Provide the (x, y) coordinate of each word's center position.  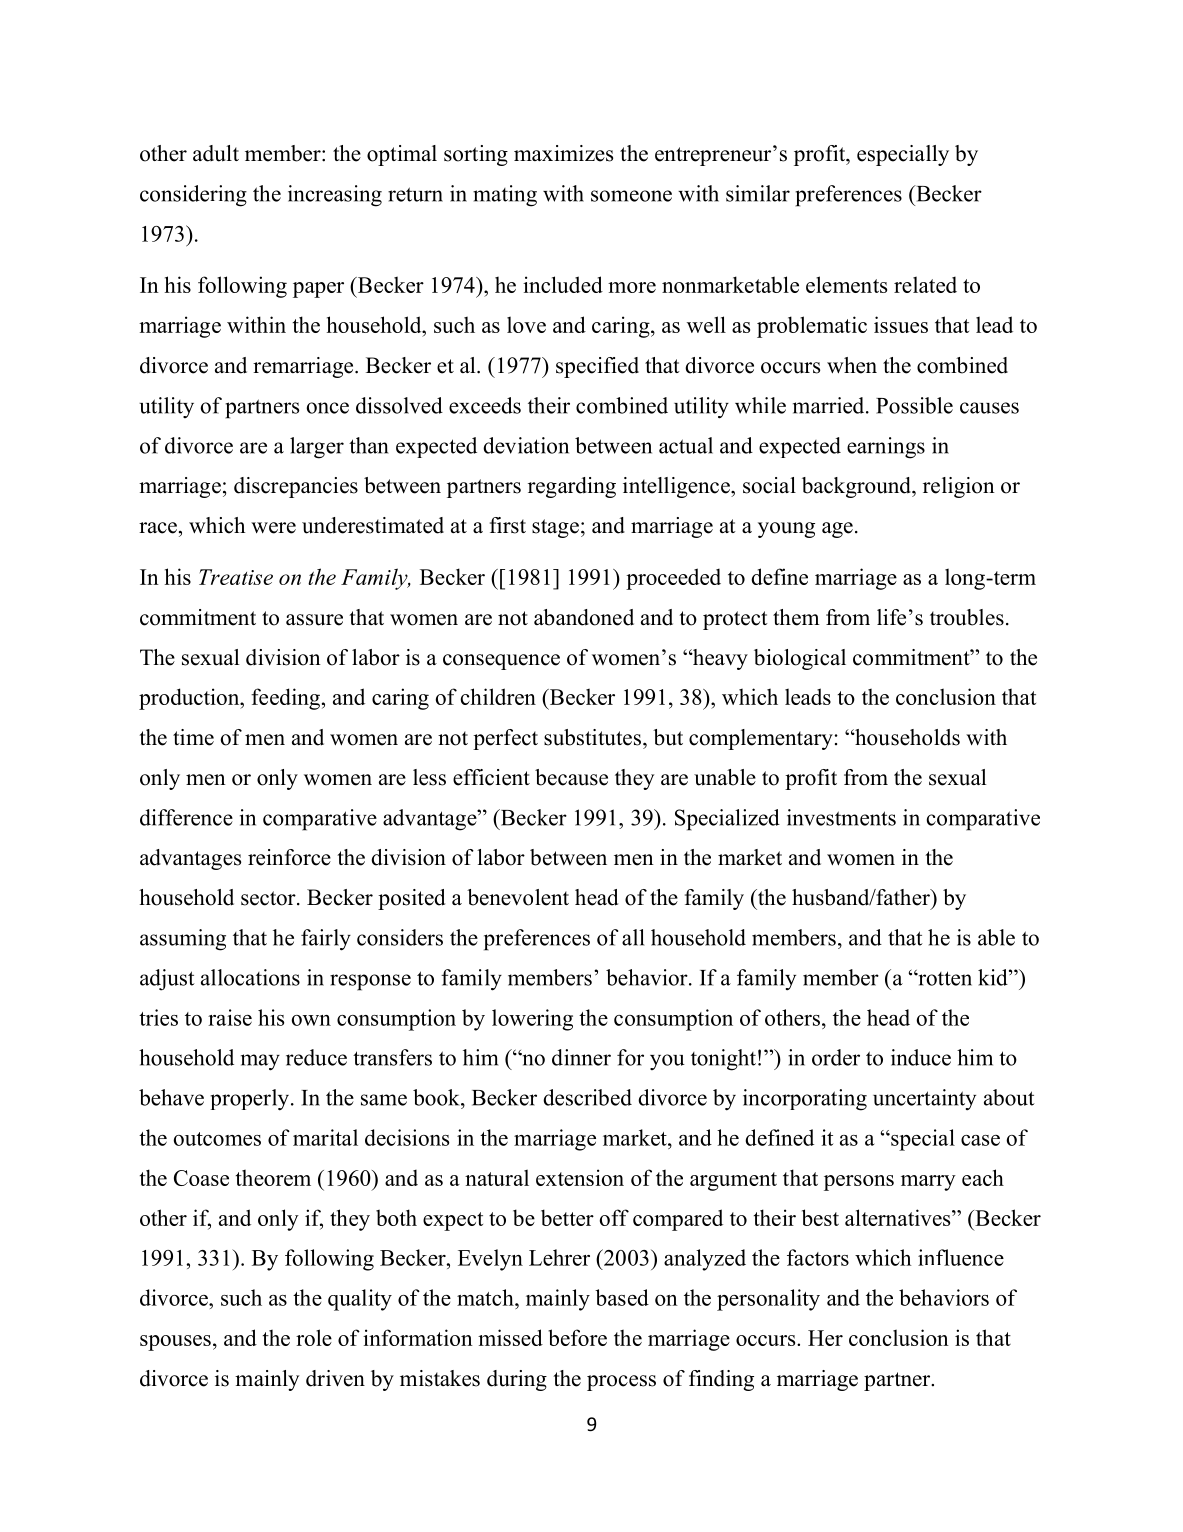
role (314, 1337)
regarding (572, 487)
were (273, 528)
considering (193, 196)
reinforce (289, 857)
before (577, 1337)
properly (249, 1100)
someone (631, 196)
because (571, 777)
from (866, 777)
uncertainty (924, 1100)
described (587, 1097)
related (925, 284)
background (857, 487)
